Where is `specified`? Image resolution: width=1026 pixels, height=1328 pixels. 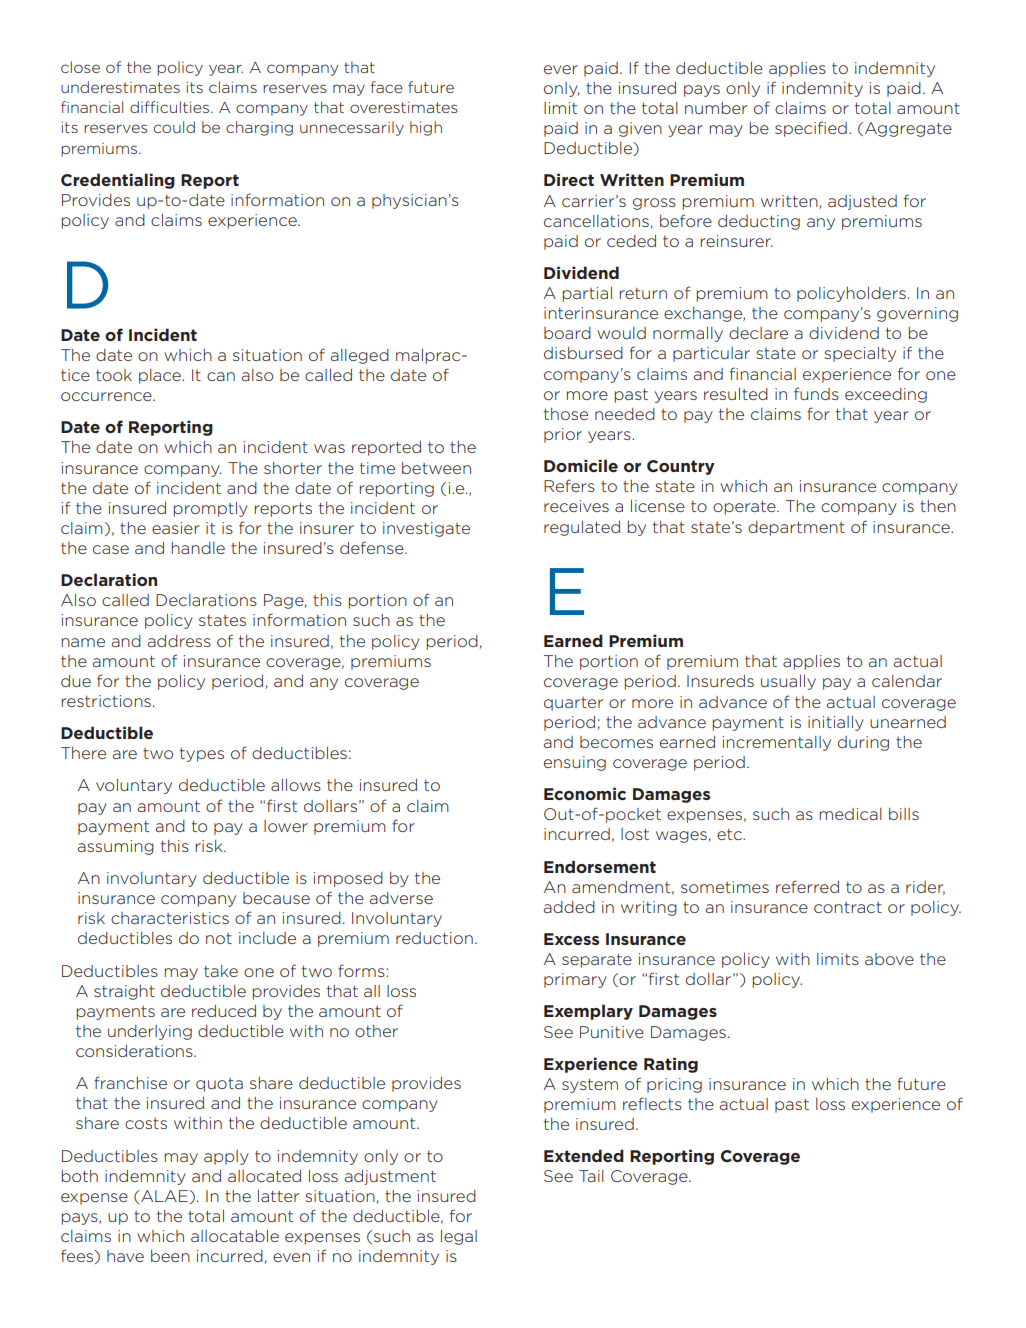 specified is located at coordinates (811, 129).
